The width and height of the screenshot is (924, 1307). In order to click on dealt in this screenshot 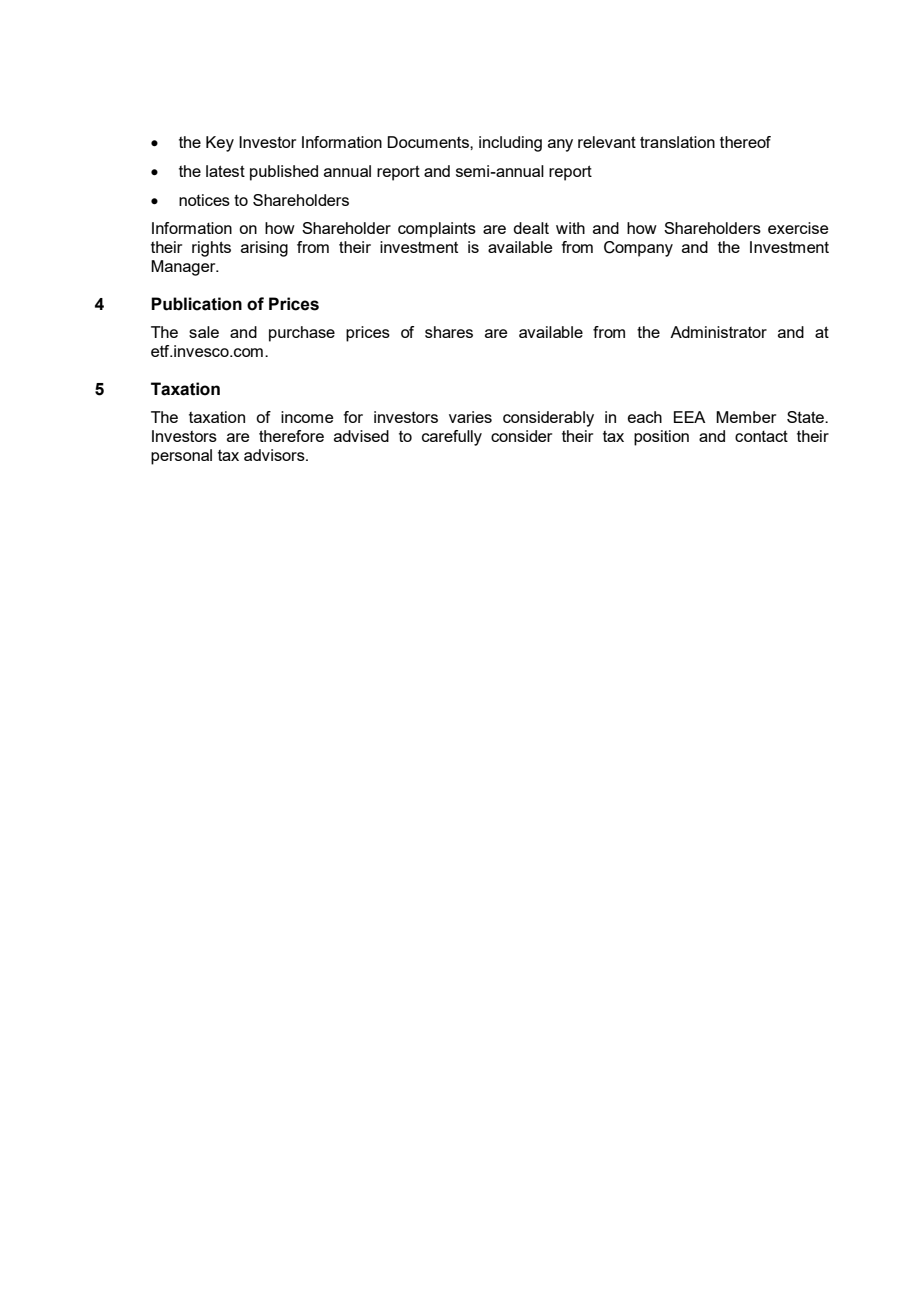, I will do `click(531, 228)`.
